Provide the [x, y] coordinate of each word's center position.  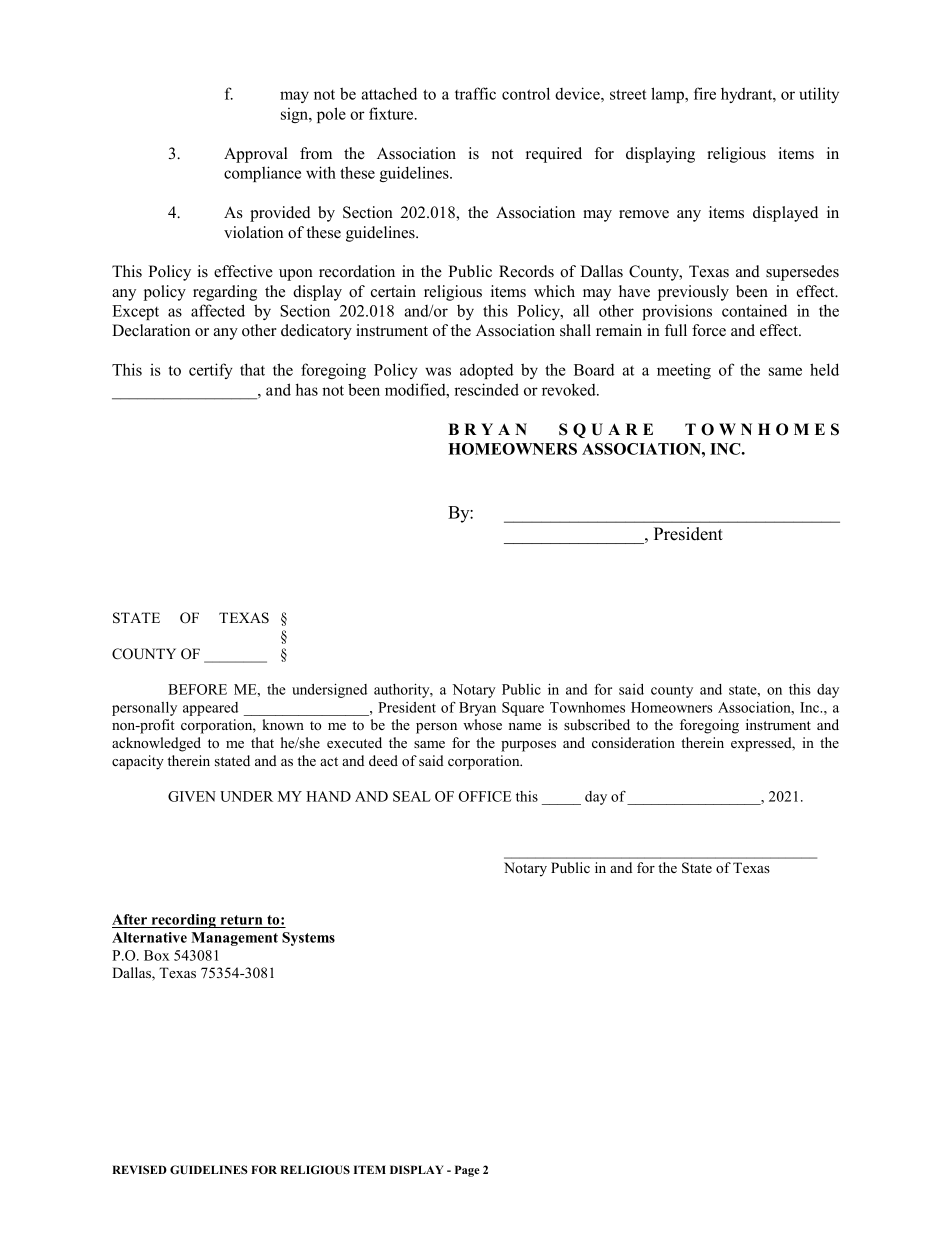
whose [482, 724]
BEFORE [197, 689]
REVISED [139, 1169]
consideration [633, 742]
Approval [256, 155]
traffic [475, 93]
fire [705, 93]
